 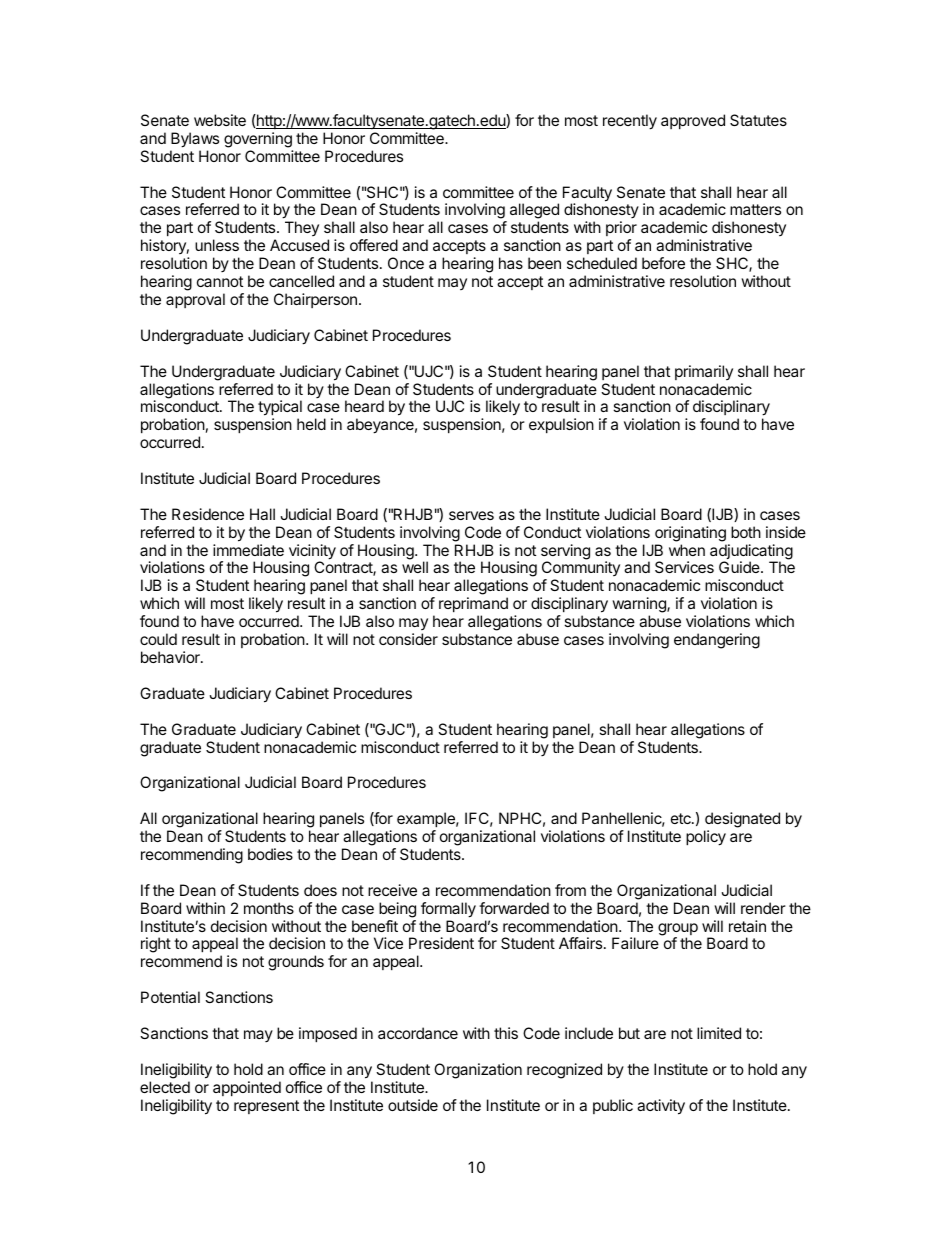 What do you see at coordinates (719, 1033) in the screenshot?
I see `limited` at bounding box center [719, 1033].
